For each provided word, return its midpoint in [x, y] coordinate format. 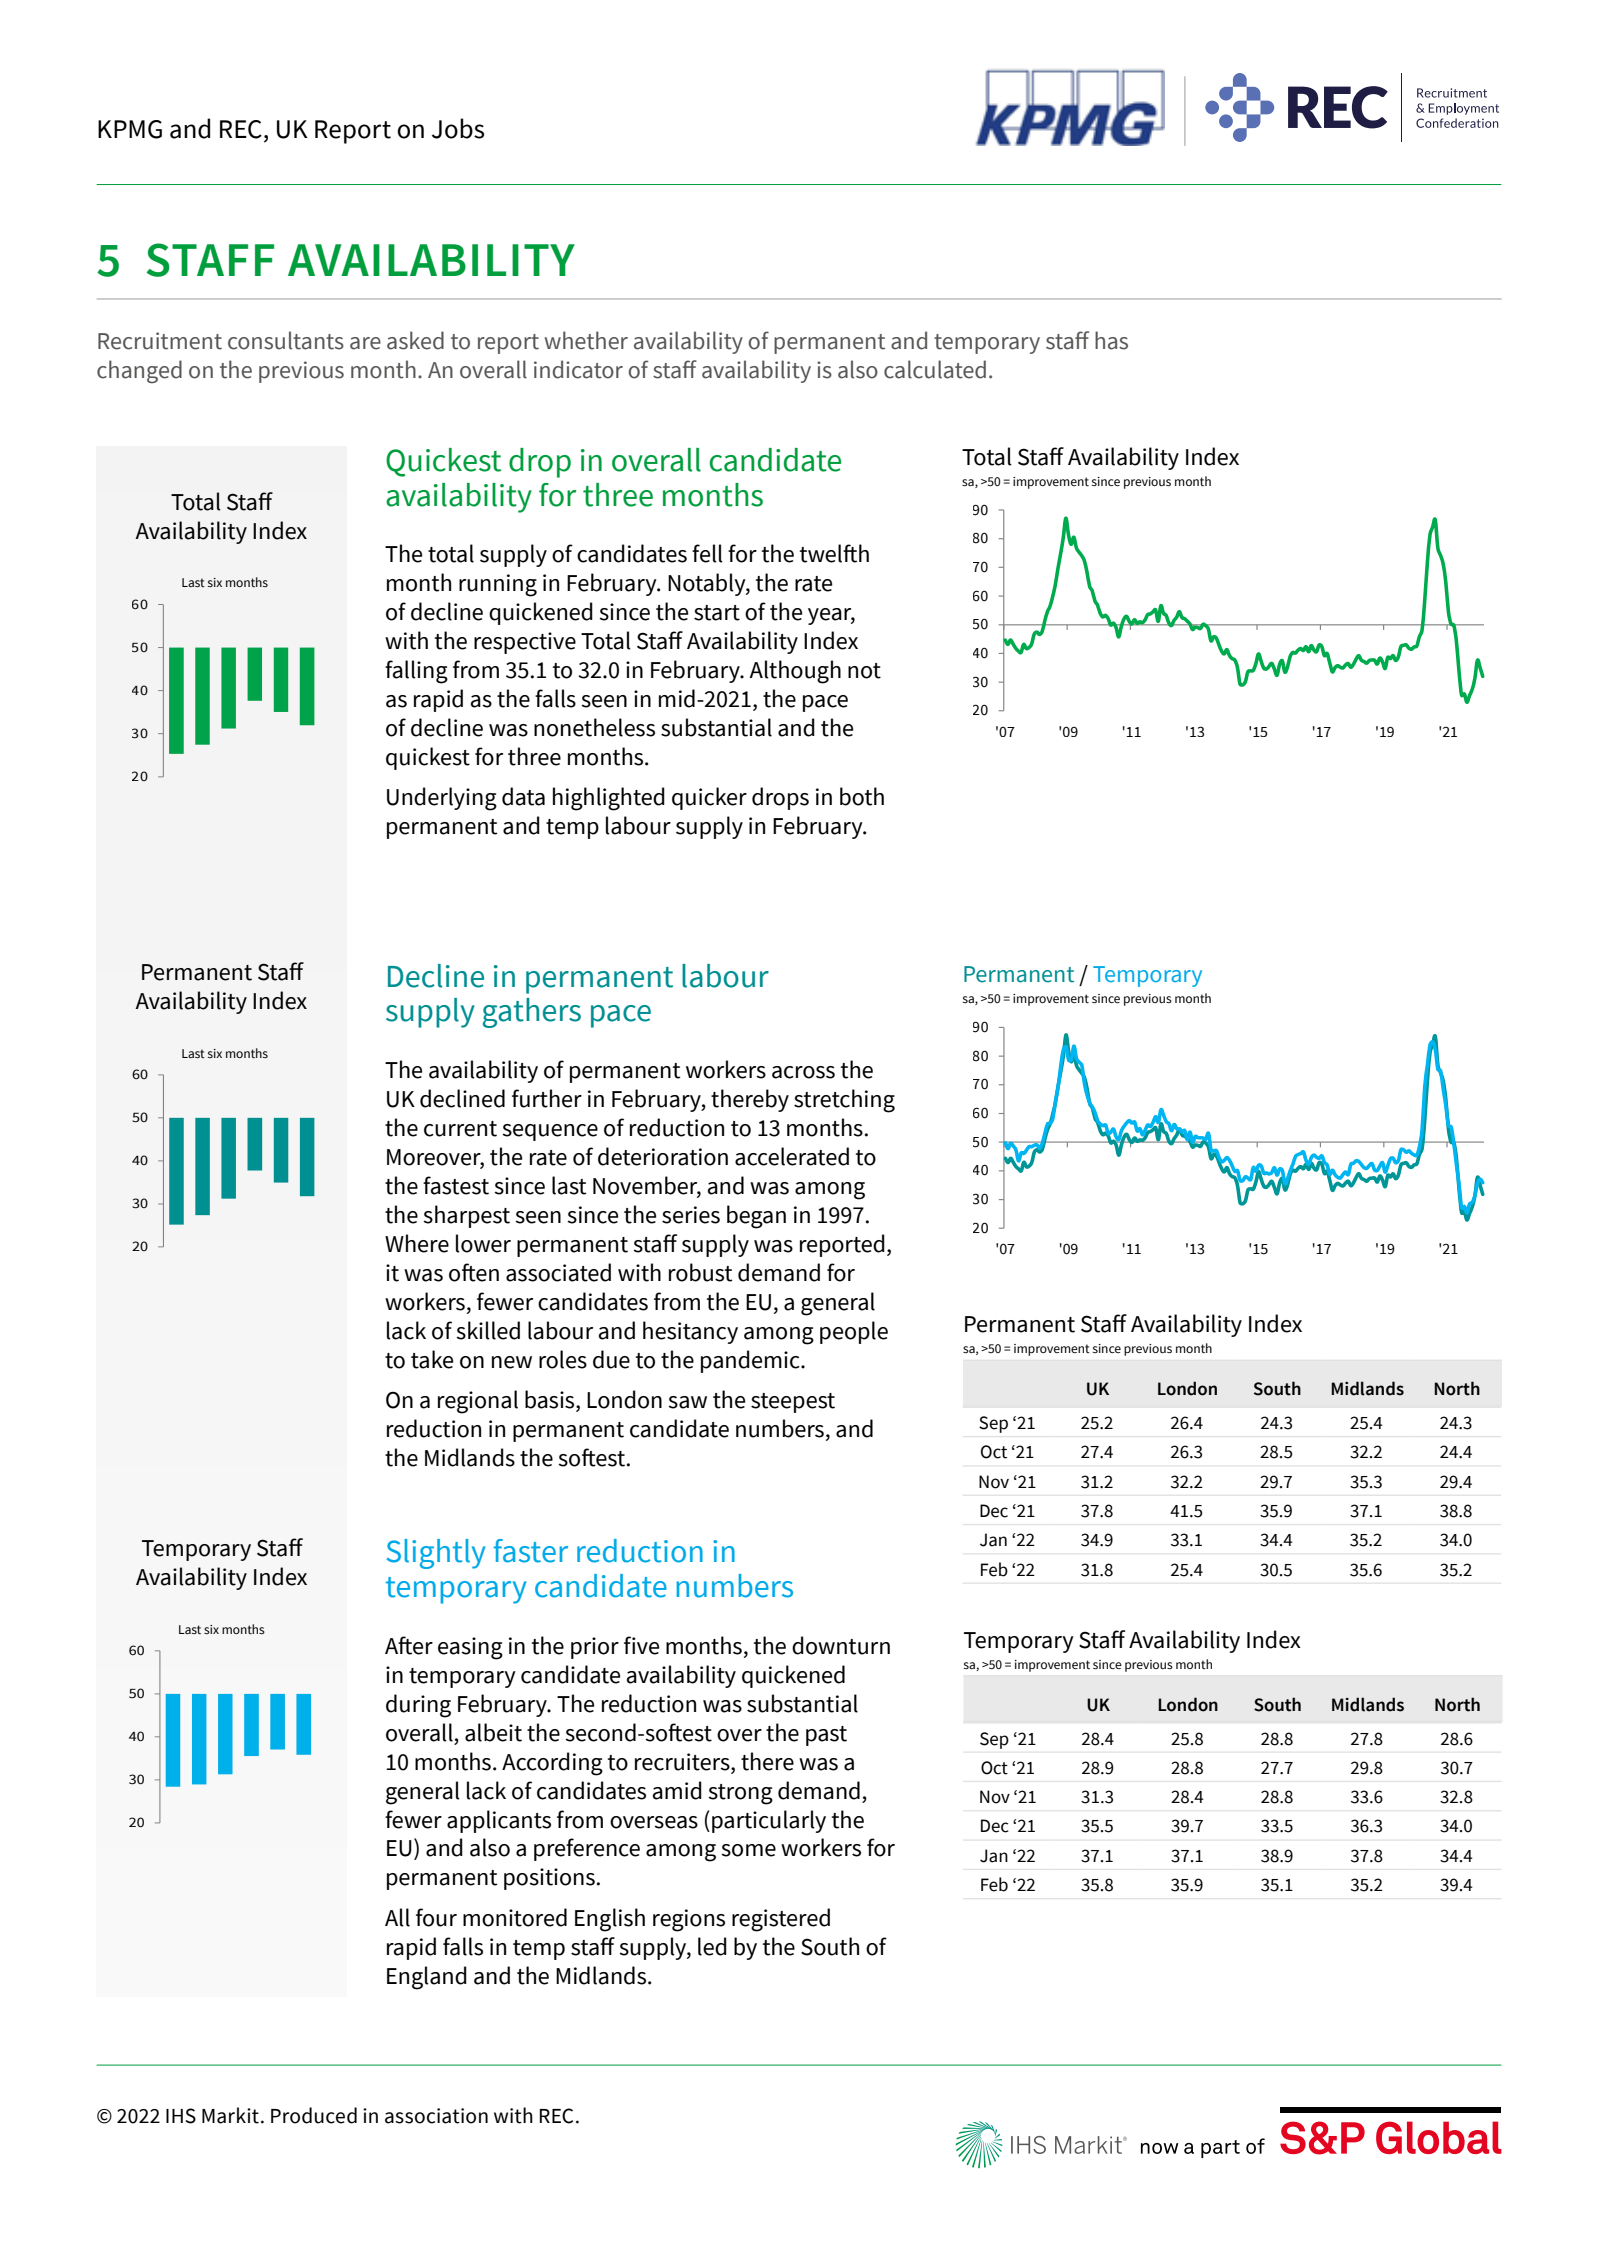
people [854, 1332]
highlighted [609, 799]
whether [586, 340]
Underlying [442, 799]
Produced [314, 2115]
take [432, 1359]
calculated [935, 369]
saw [687, 1402]
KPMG [130, 129]
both [862, 796]
